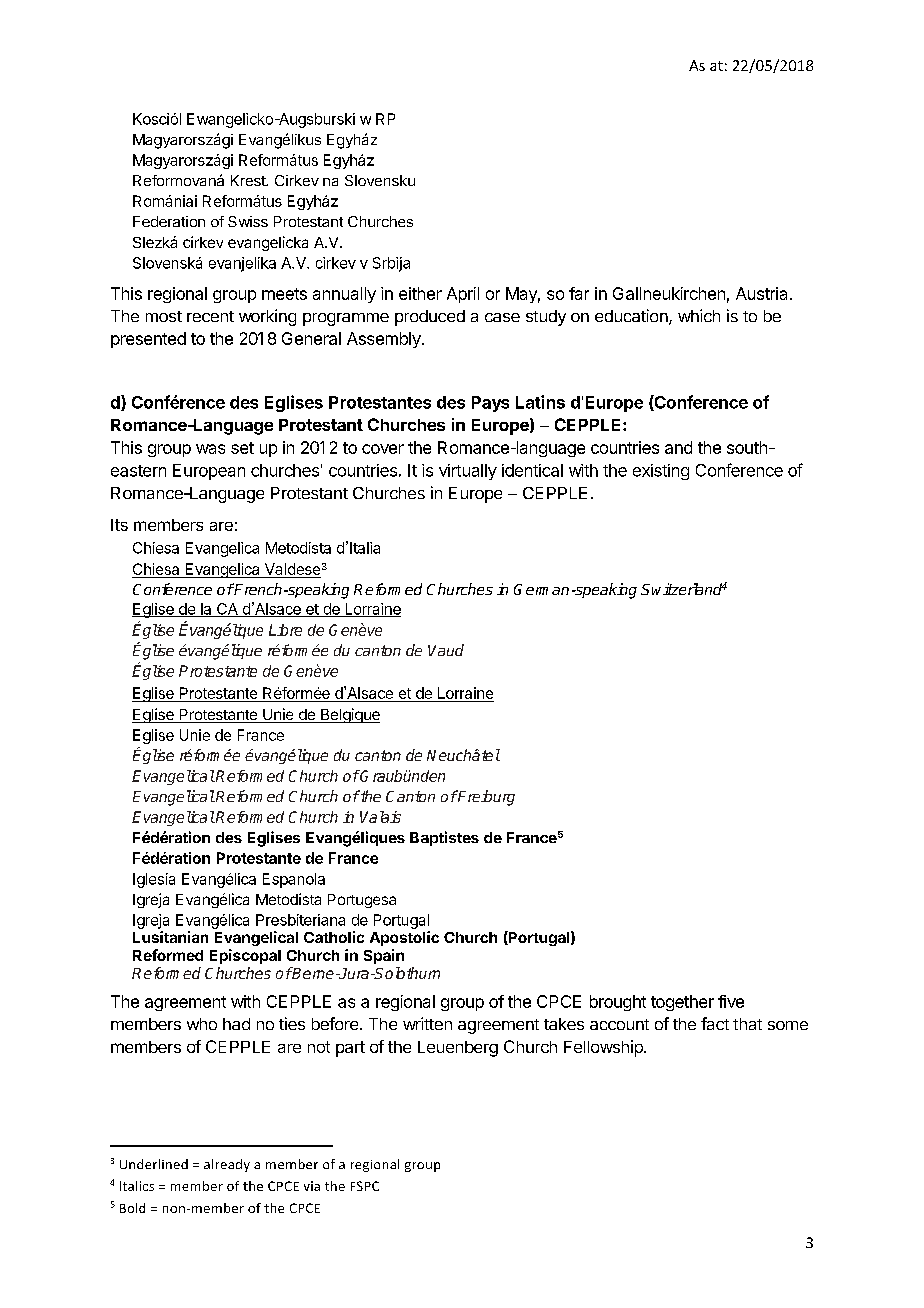 This screenshot has height=1308, width=924. What do you see at coordinates (312, 1186) in the screenshot?
I see `via` at bounding box center [312, 1186].
